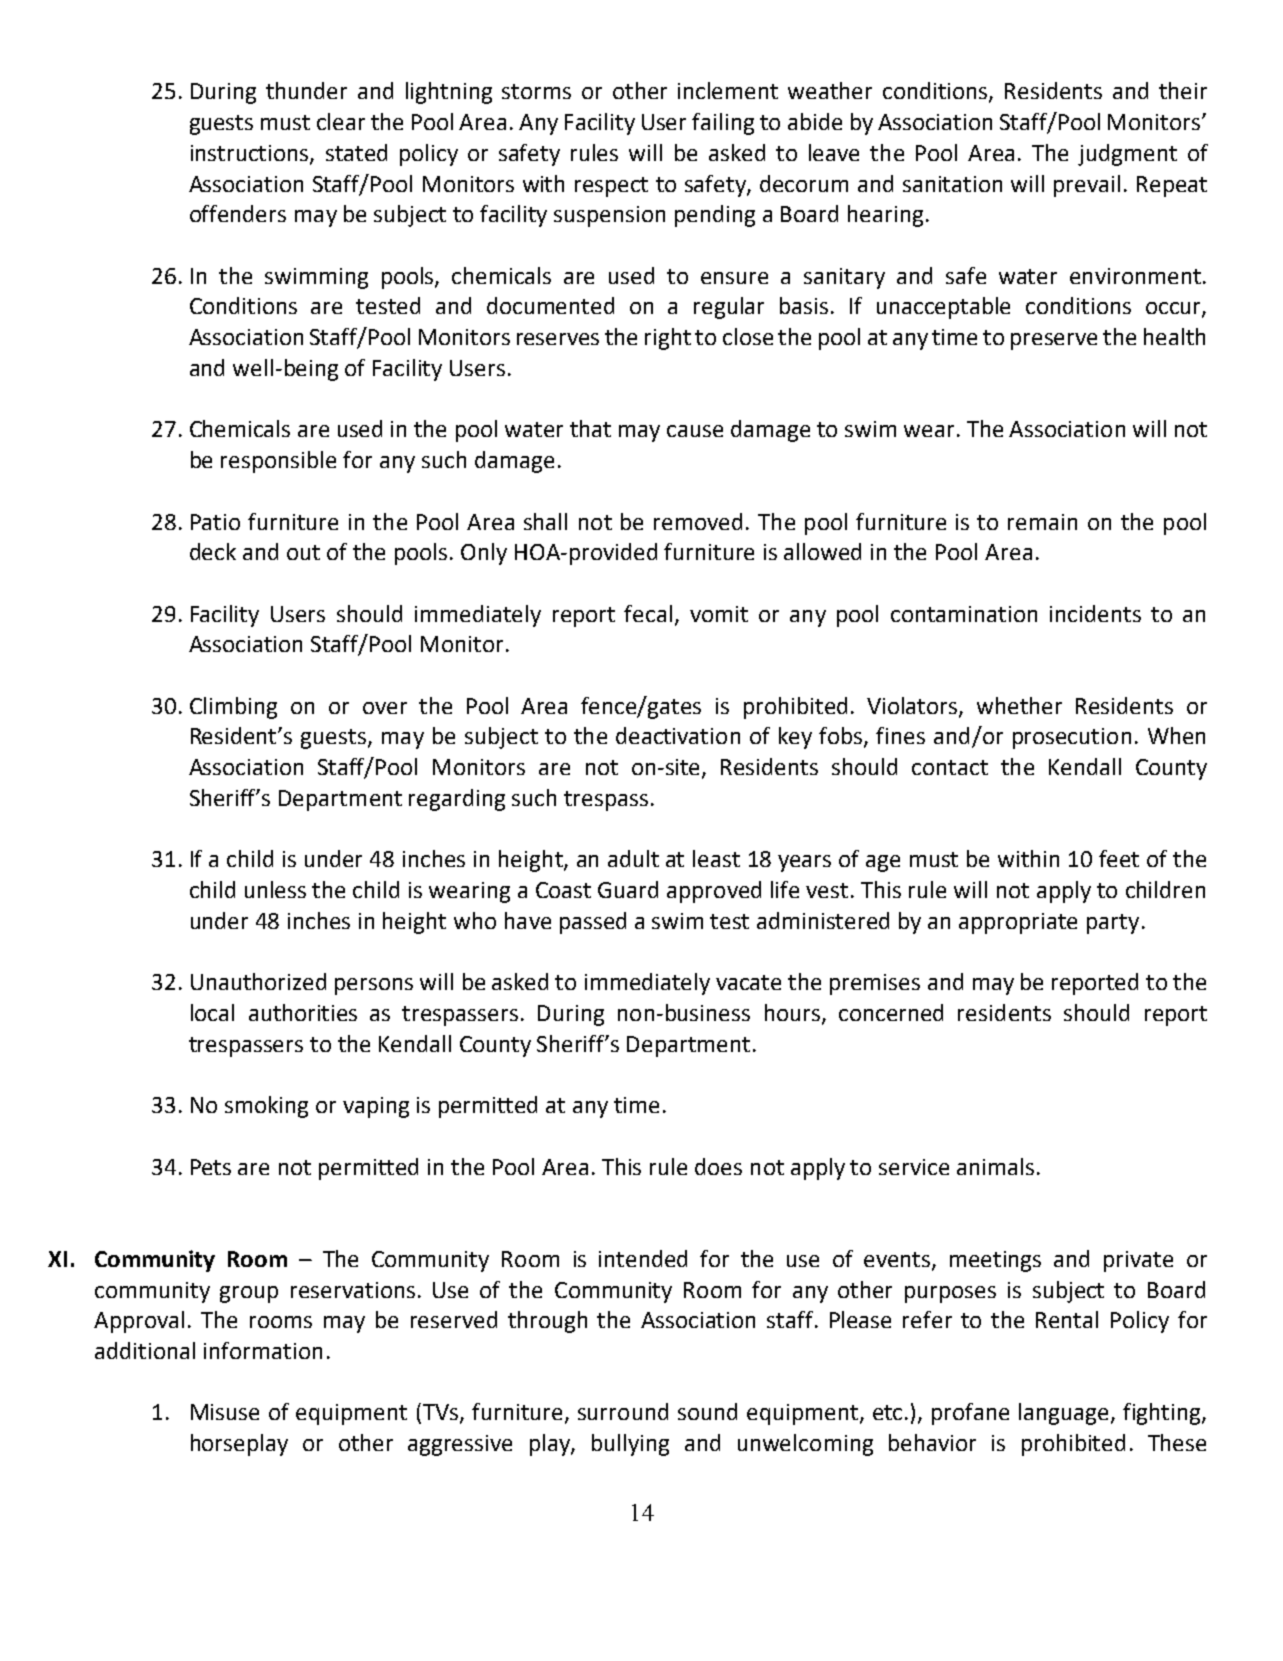 This screenshot has height=1661, width=1283. Describe the element at coordinates (678, 735) in the screenshot. I see `deactivation` at that location.
